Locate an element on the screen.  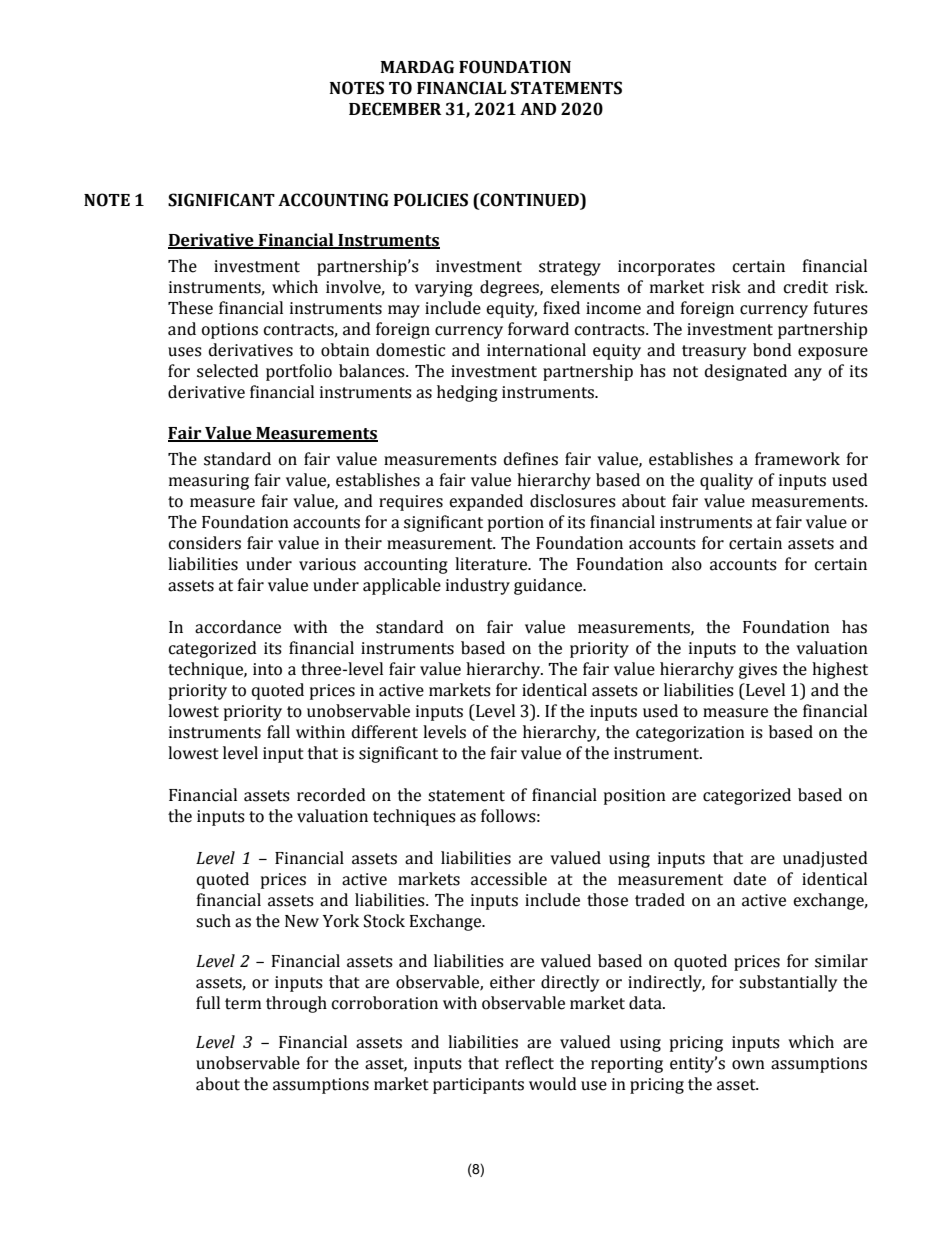
incorporates is located at coordinates (666, 268).
